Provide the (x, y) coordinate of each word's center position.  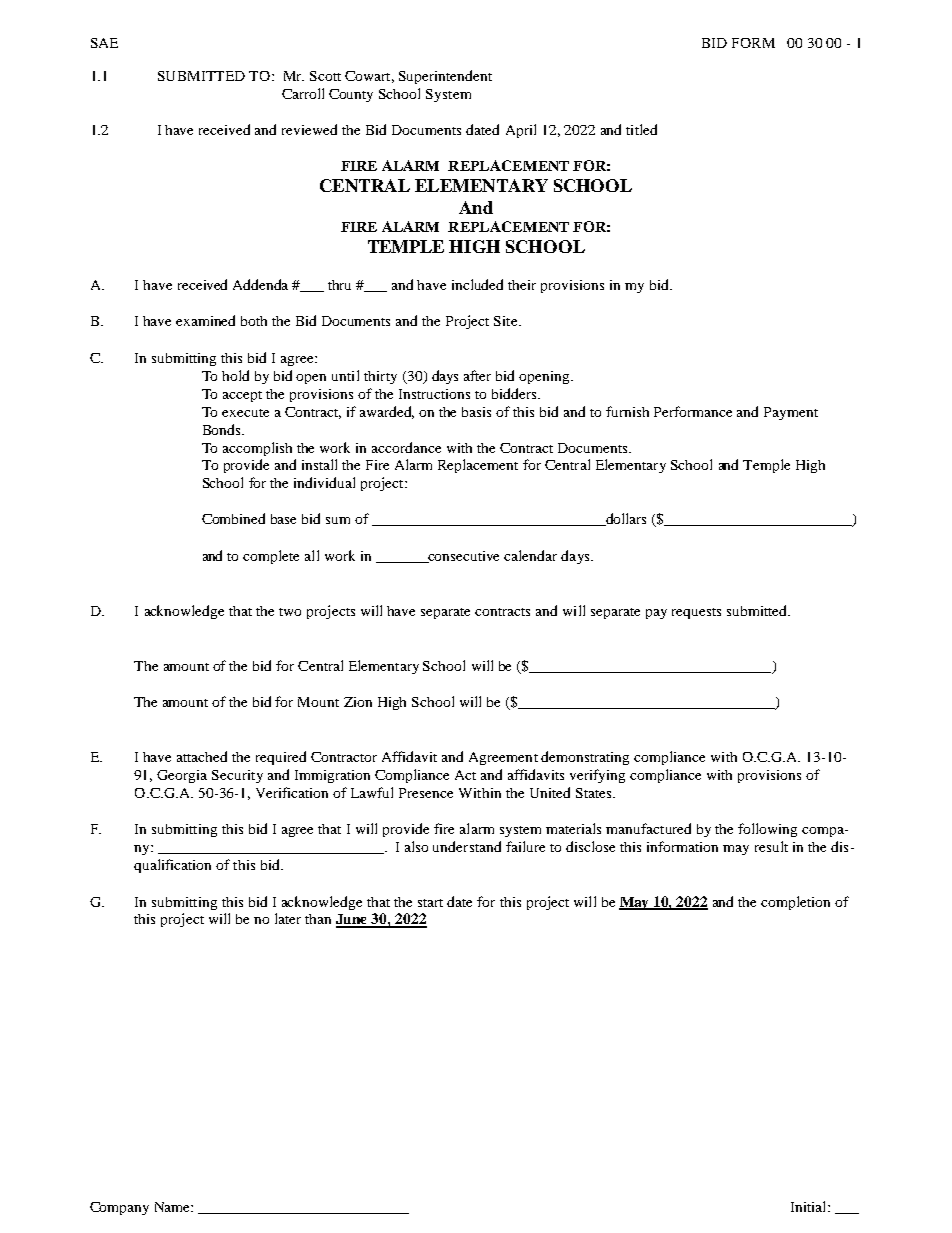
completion (795, 903)
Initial (810, 1206)
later (288, 918)
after (477, 375)
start (430, 903)
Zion (358, 702)
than (318, 919)
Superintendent (445, 77)
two (290, 612)
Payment (791, 413)
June (353, 920)
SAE (104, 43)
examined (205, 320)
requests (696, 613)
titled (641, 129)
